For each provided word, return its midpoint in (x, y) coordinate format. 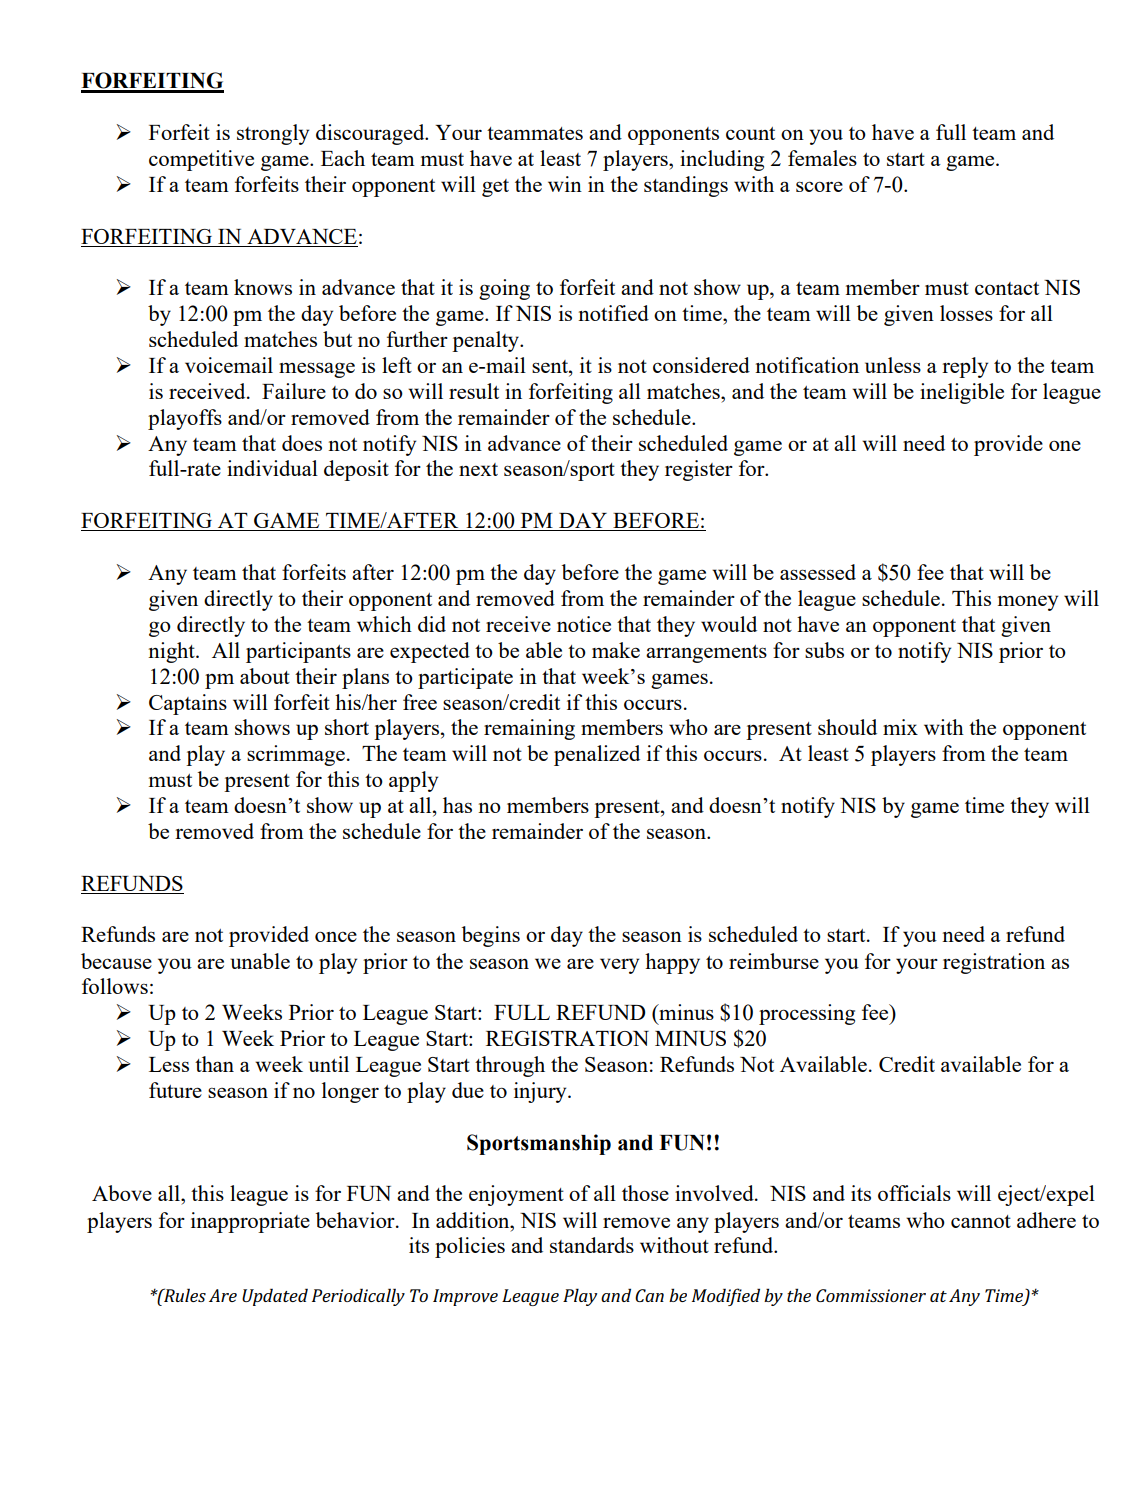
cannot (981, 1221)
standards (592, 1245)
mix (900, 727)
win (565, 184)
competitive (201, 160)
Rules (184, 1295)
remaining (529, 729)
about (265, 676)
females (822, 158)
